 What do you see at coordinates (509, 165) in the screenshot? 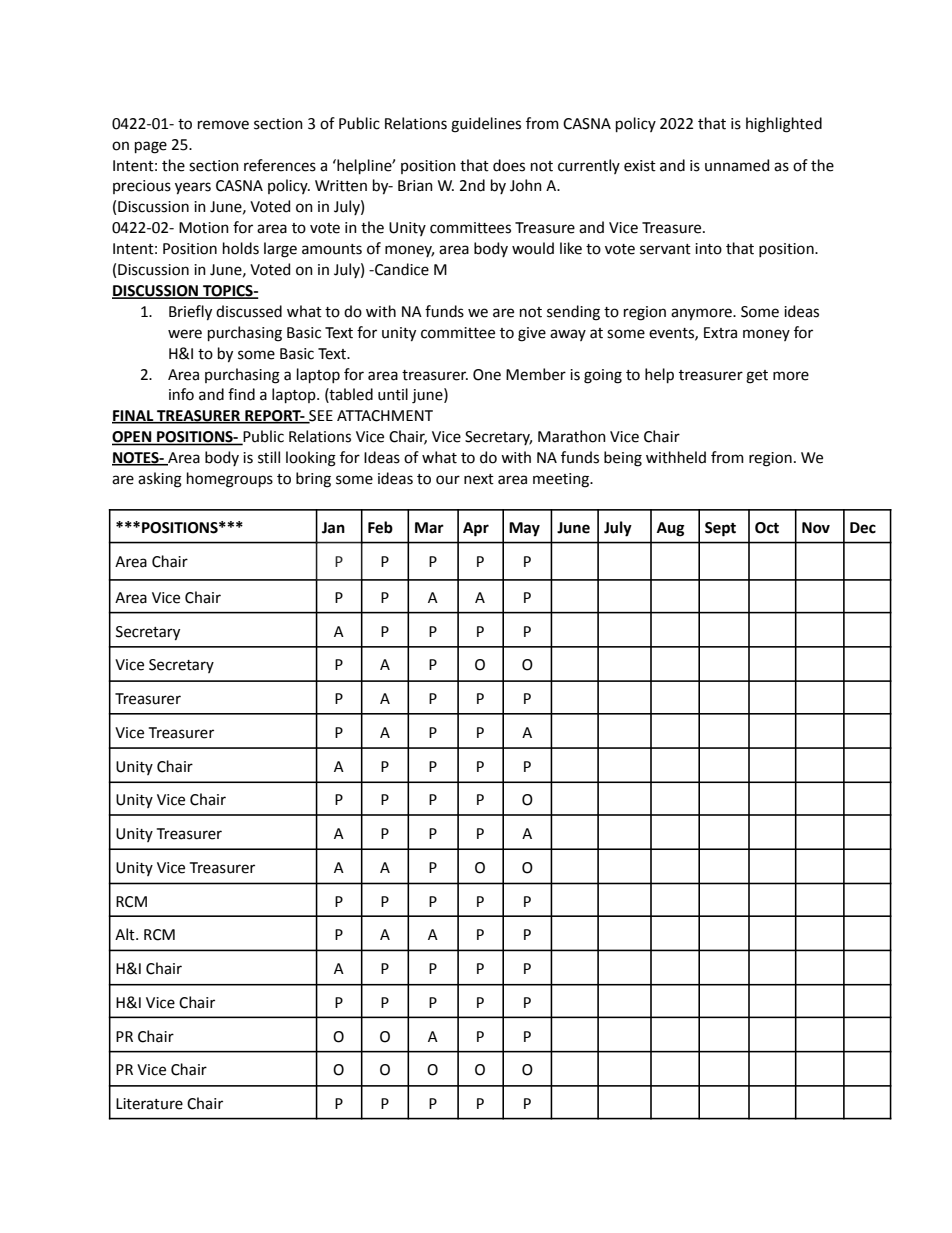
I see `does` at bounding box center [509, 165].
